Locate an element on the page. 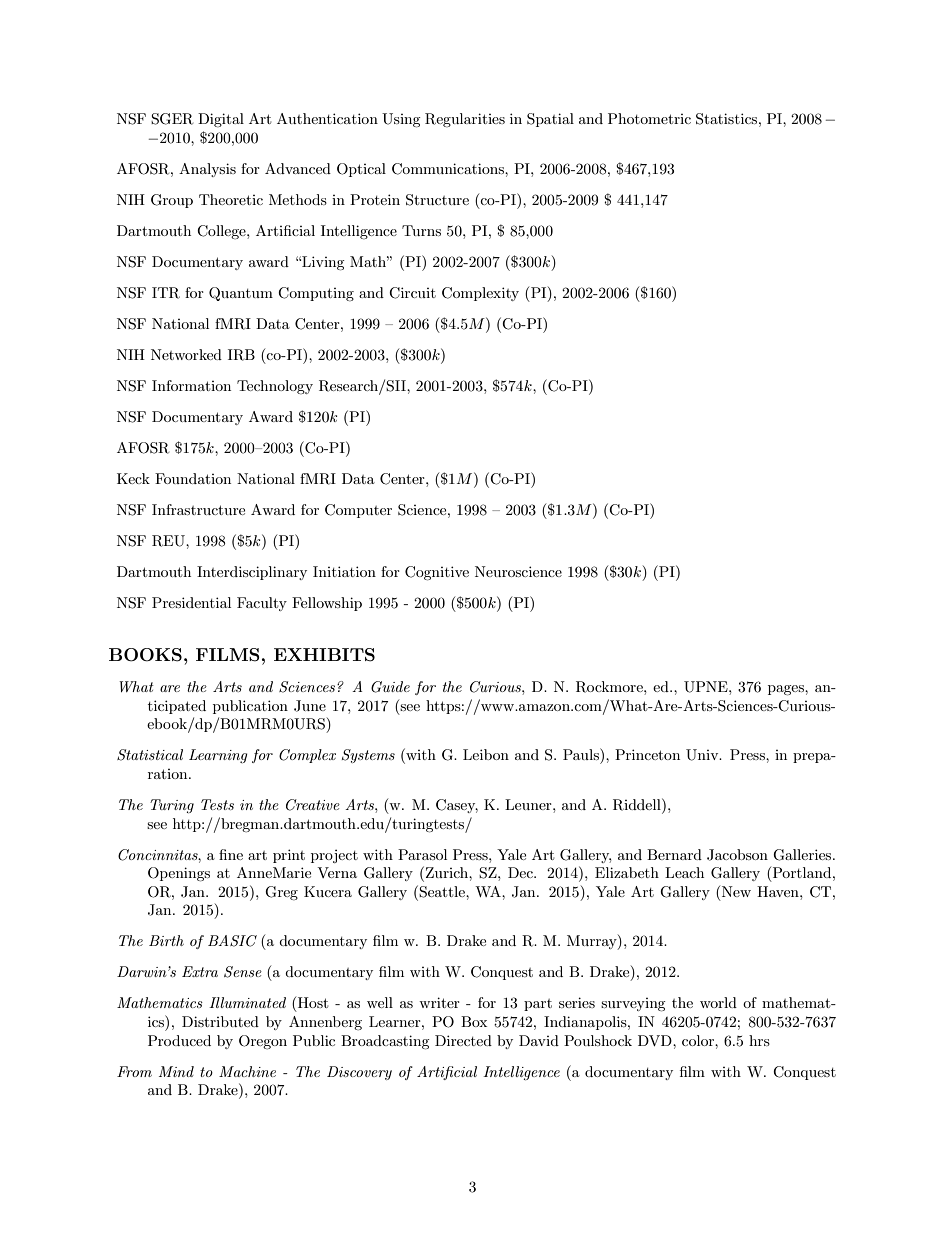 The width and height of the document is (952, 1233). Casey is located at coordinates (457, 806).
